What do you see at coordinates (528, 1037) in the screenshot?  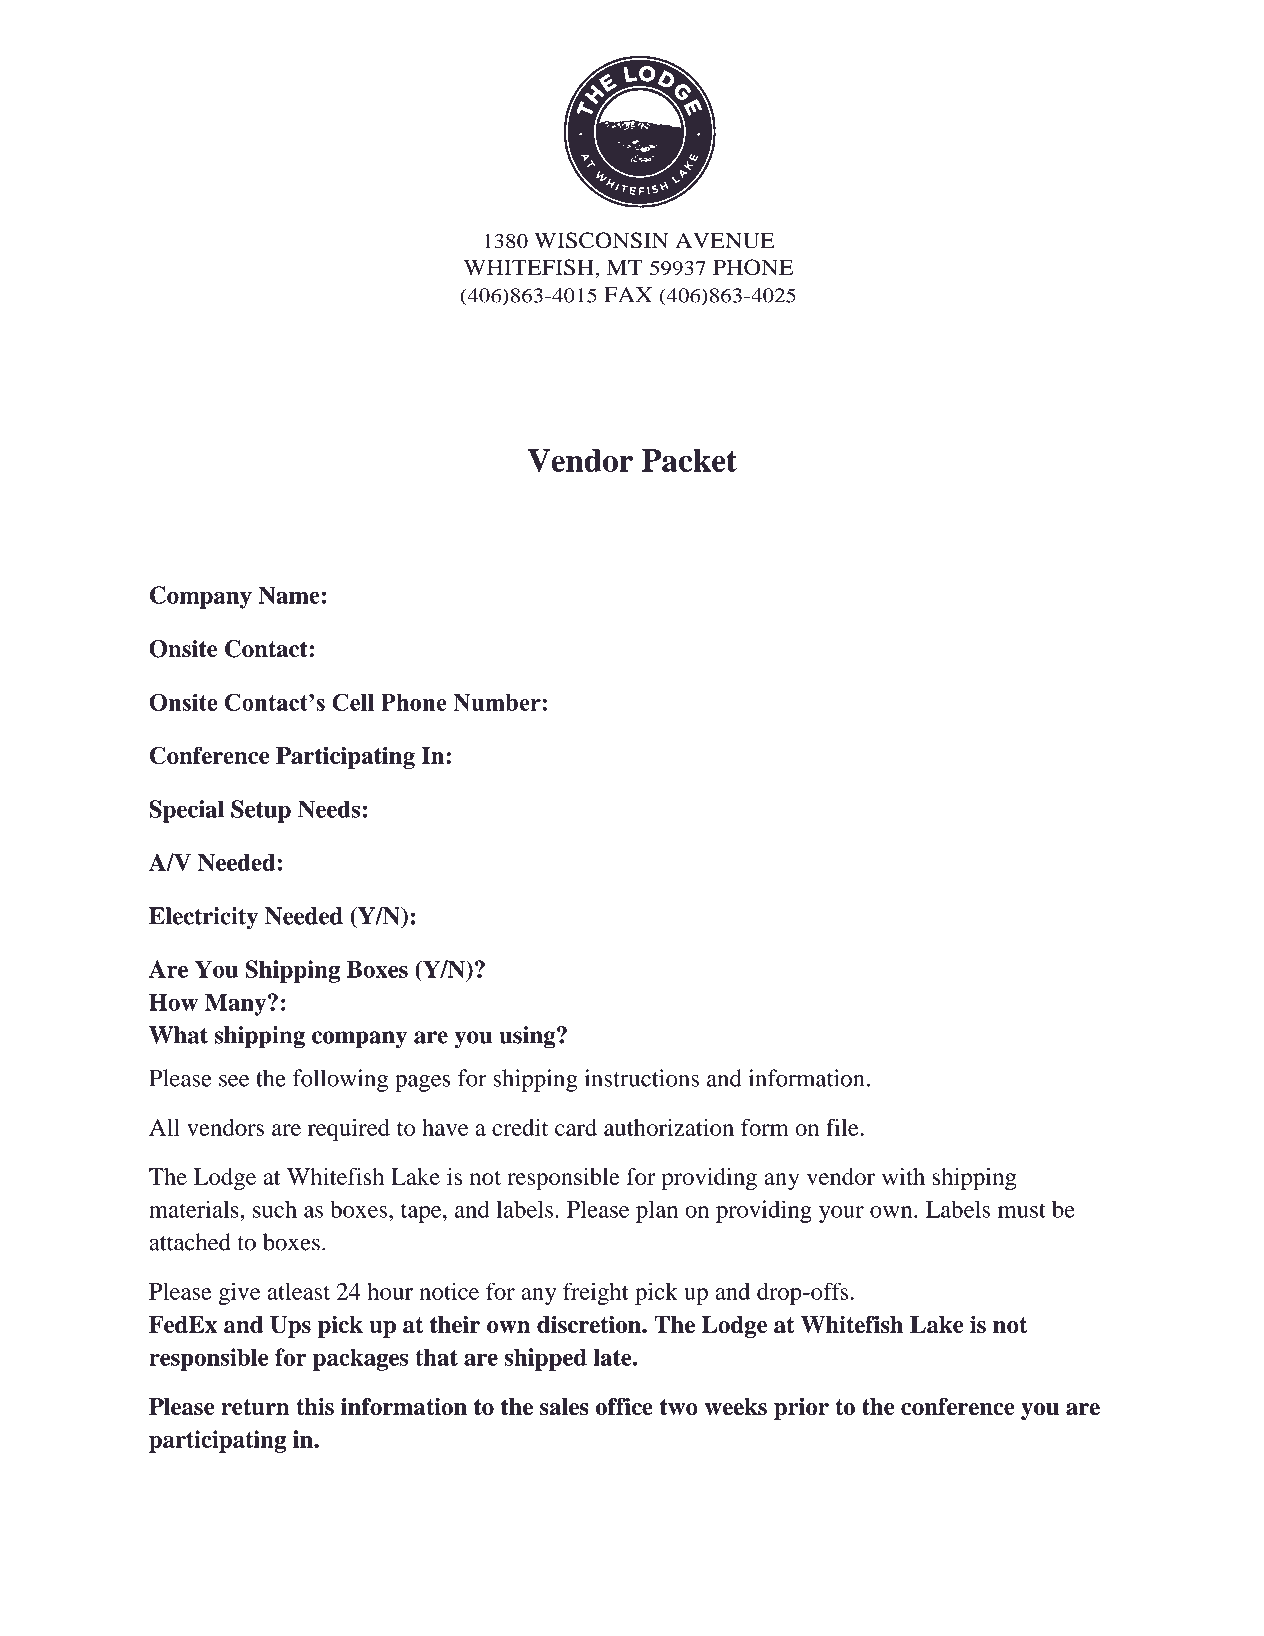 I see `using` at bounding box center [528, 1037].
